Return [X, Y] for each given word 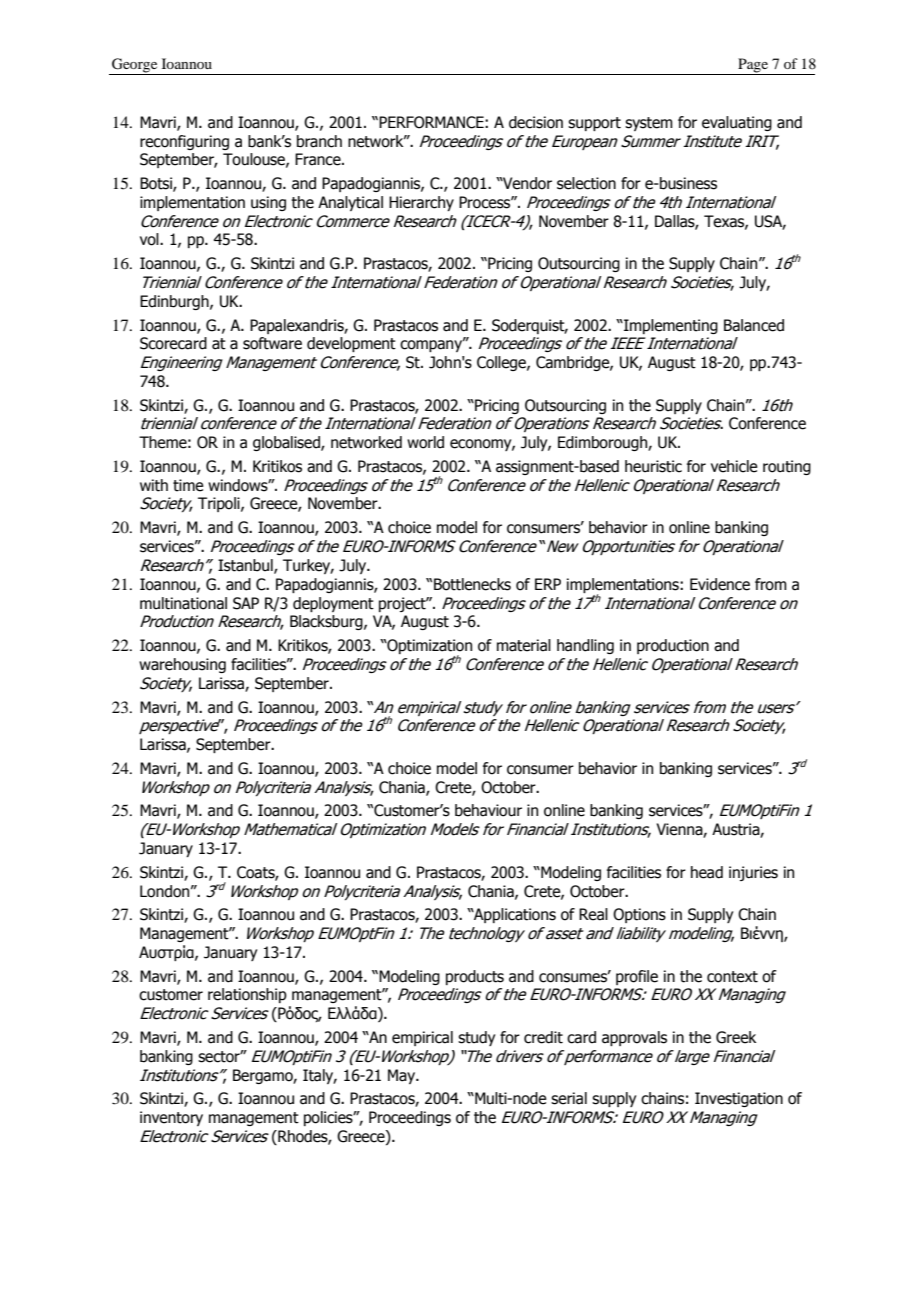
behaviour [488, 810]
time [188, 485]
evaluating [737, 123]
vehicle [734, 466]
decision [536, 122]
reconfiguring [184, 142]
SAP [246, 603]
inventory [171, 1118]
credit [543, 1037]
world [425, 442]
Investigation [739, 1099]
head [707, 872]
